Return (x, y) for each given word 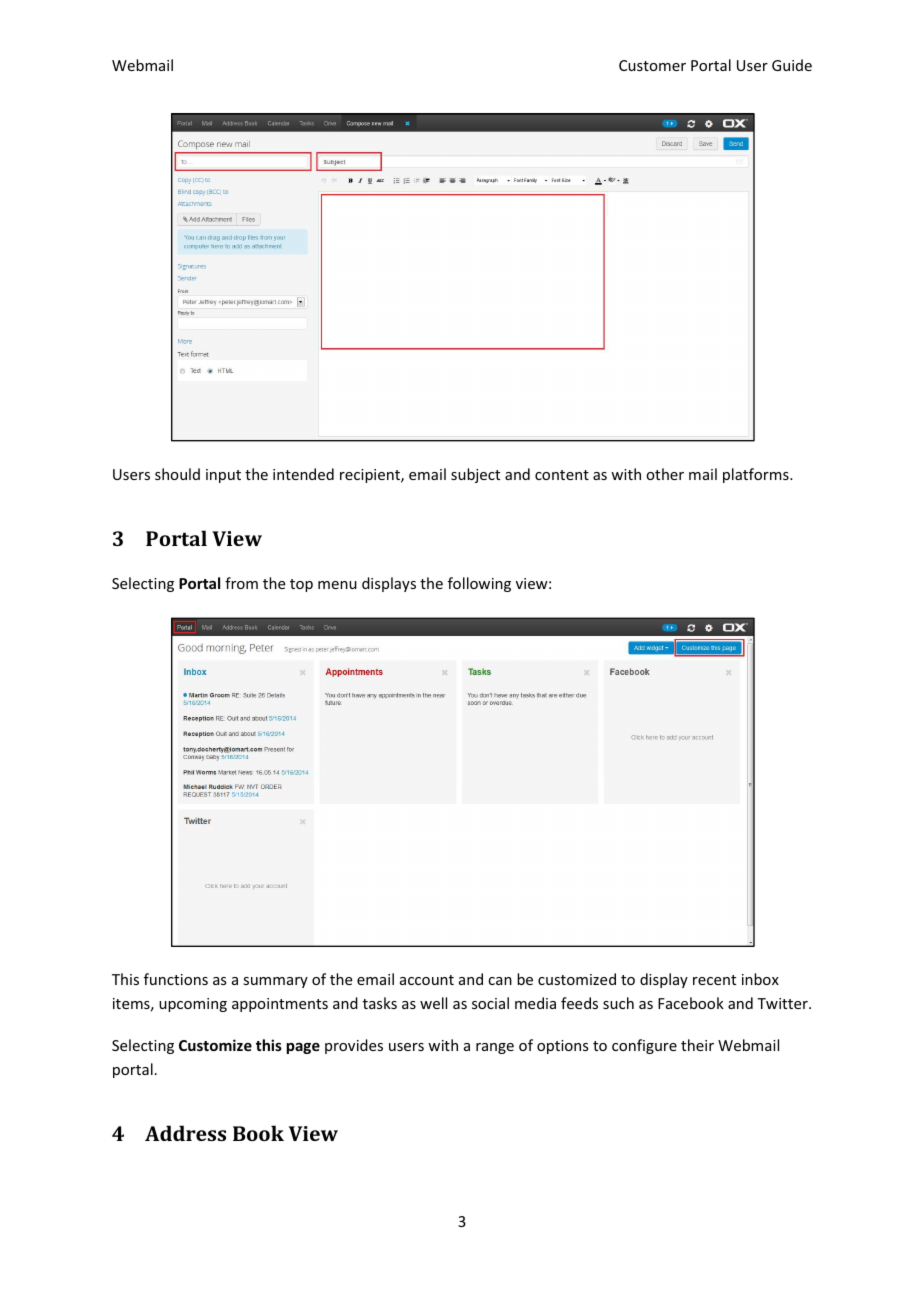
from (241, 583)
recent (714, 980)
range (495, 1048)
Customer (652, 65)
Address (185, 1133)
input (223, 476)
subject (475, 475)
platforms (757, 475)
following (479, 584)
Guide (792, 65)
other (665, 474)
